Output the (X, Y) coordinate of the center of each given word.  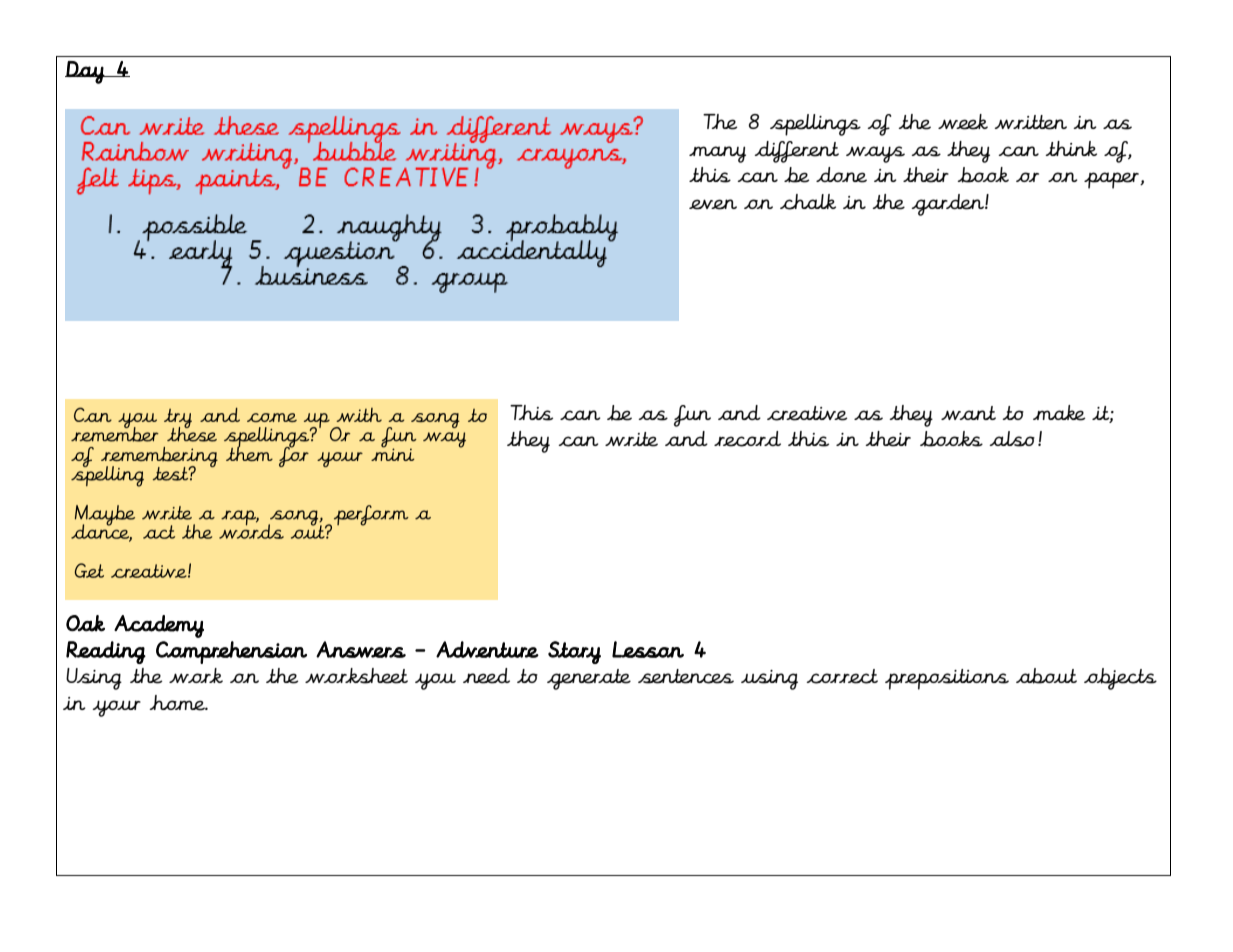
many (717, 154)
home (178, 703)
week (963, 122)
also (1012, 439)
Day (85, 72)
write (631, 439)
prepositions (947, 679)
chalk (808, 202)
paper (1113, 180)
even (713, 204)
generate (589, 679)
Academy (159, 626)
